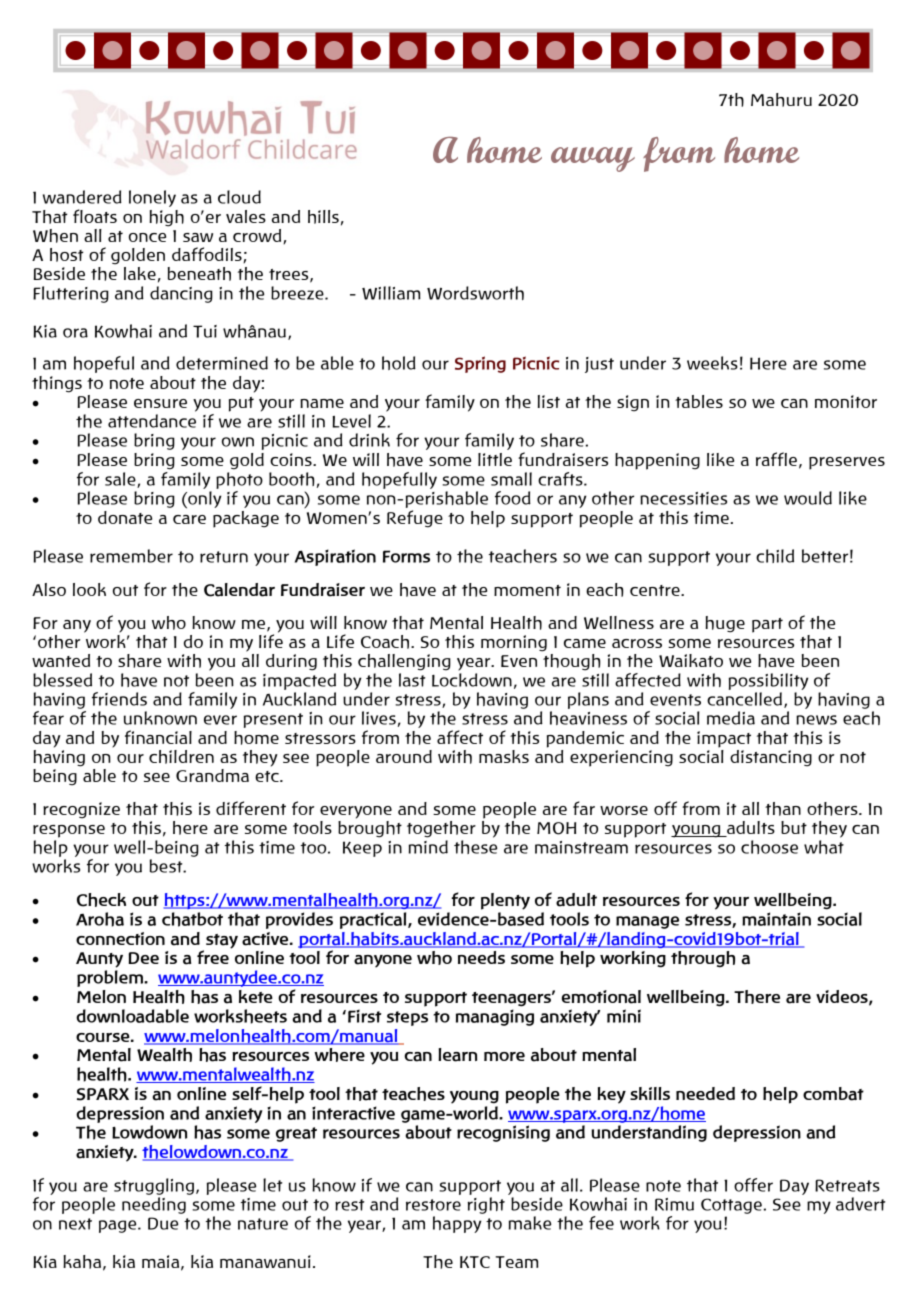 This page has height=1308, width=924. Describe the element at coordinates (406, 556) in the page. I see `Forms` at that location.
